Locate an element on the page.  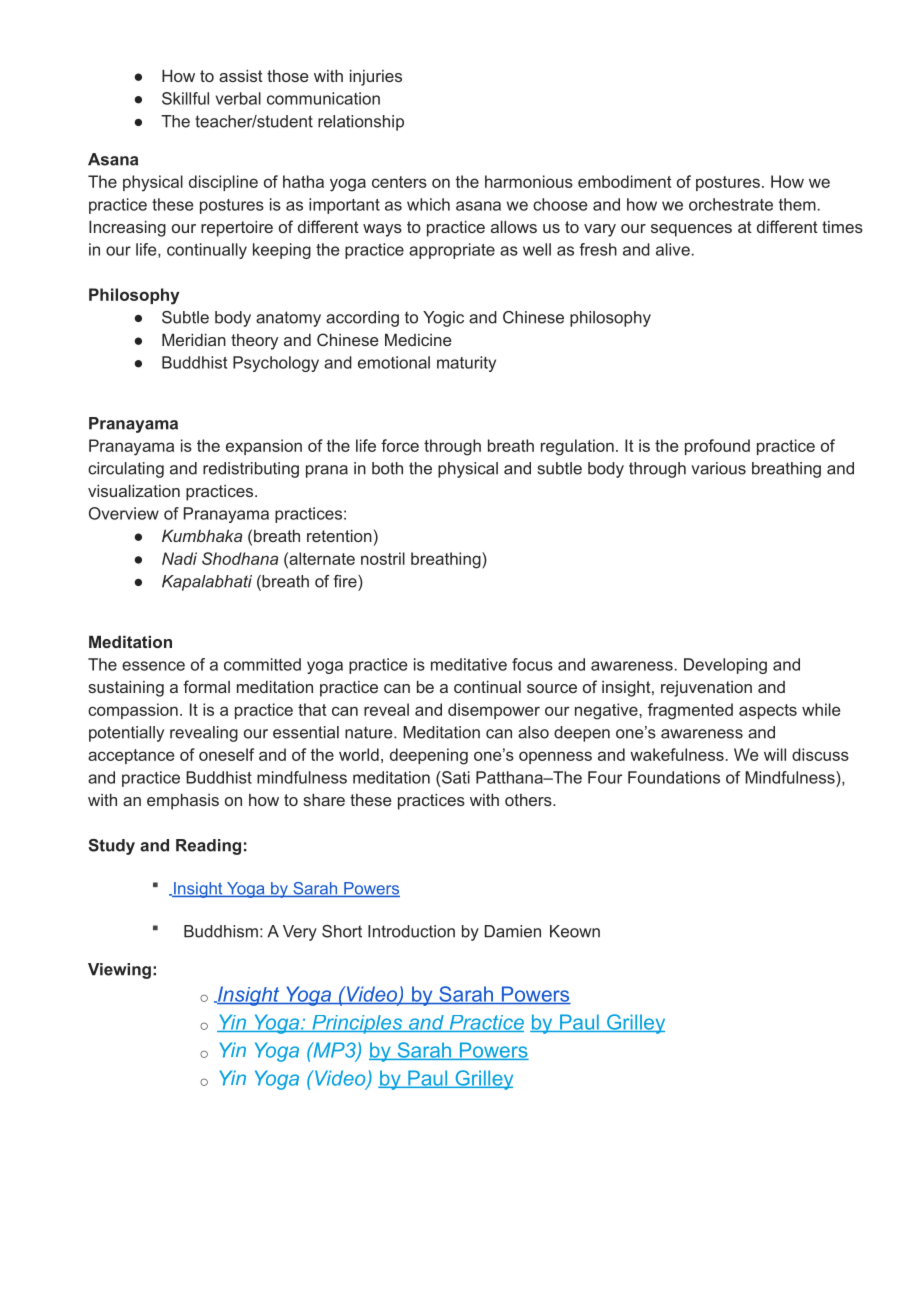
Skillful is located at coordinates (185, 98).
